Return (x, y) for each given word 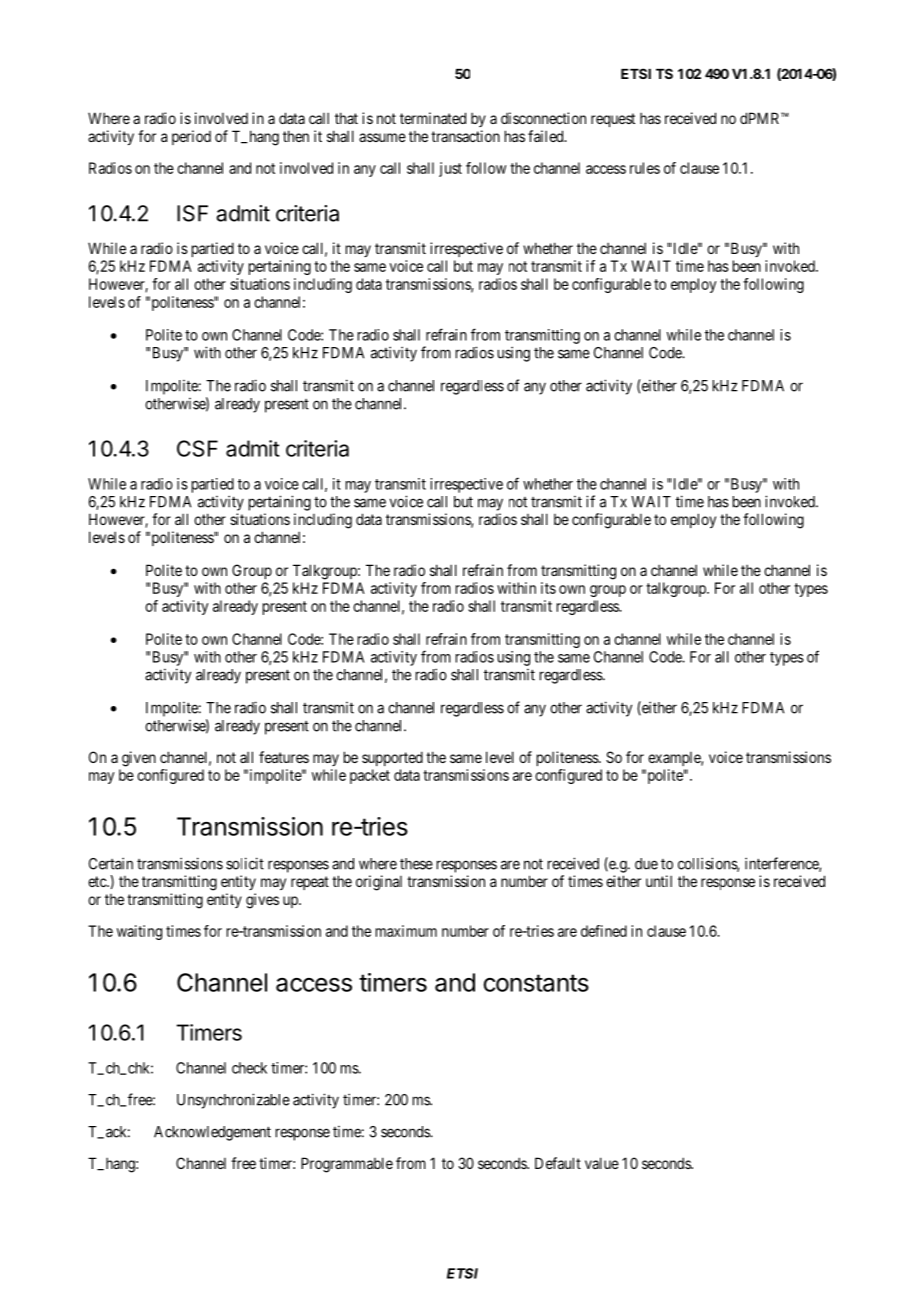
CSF (197, 448)
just (450, 169)
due (646, 864)
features (284, 757)
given (139, 759)
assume (382, 137)
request (613, 120)
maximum (406, 931)
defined (604, 931)
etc (98, 881)
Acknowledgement (212, 1133)
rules (645, 168)
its (548, 588)
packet (370, 776)
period (191, 137)
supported (392, 758)
